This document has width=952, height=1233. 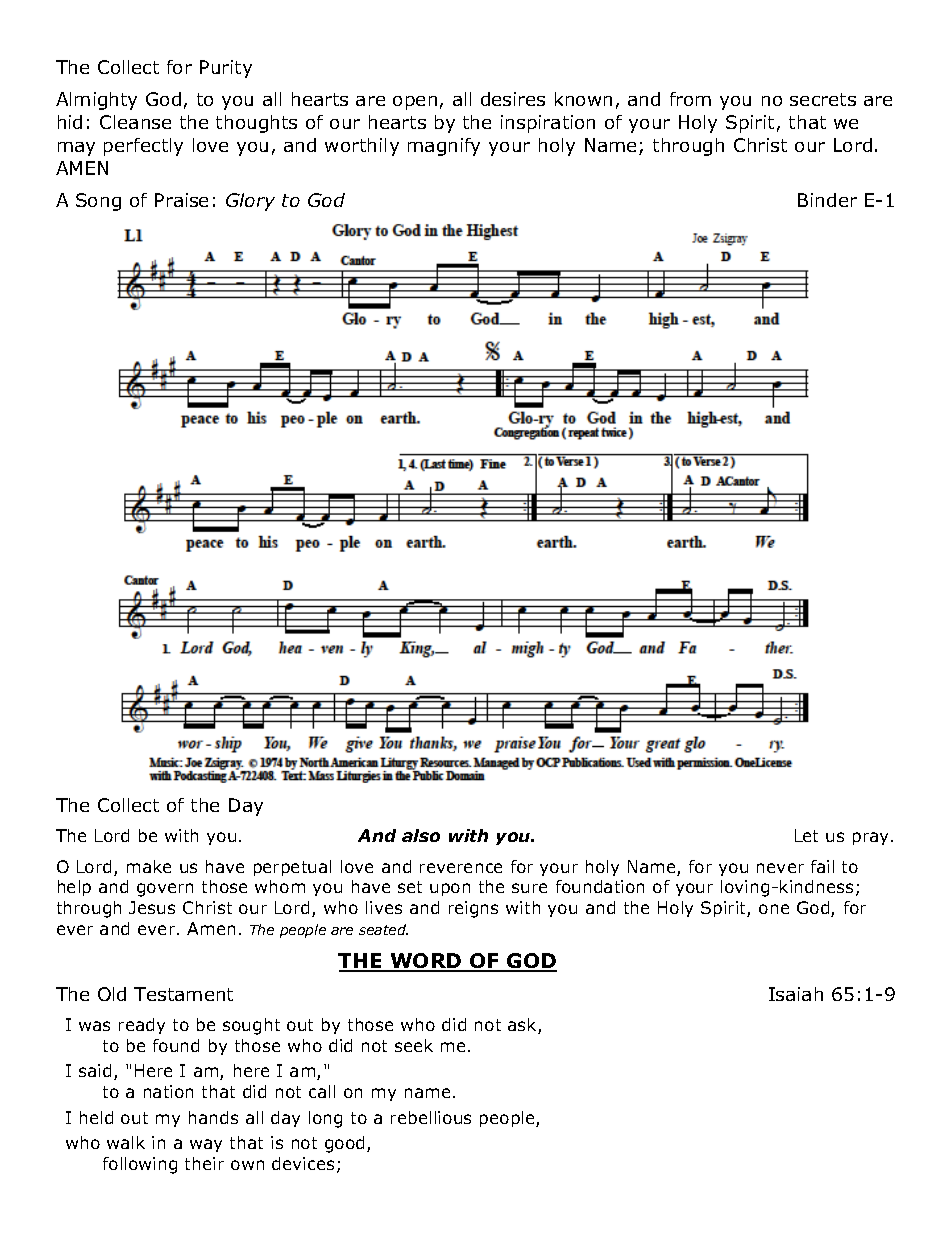 What do you see at coordinates (806, 835) in the document?
I see `Let` at bounding box center [806, 835].
